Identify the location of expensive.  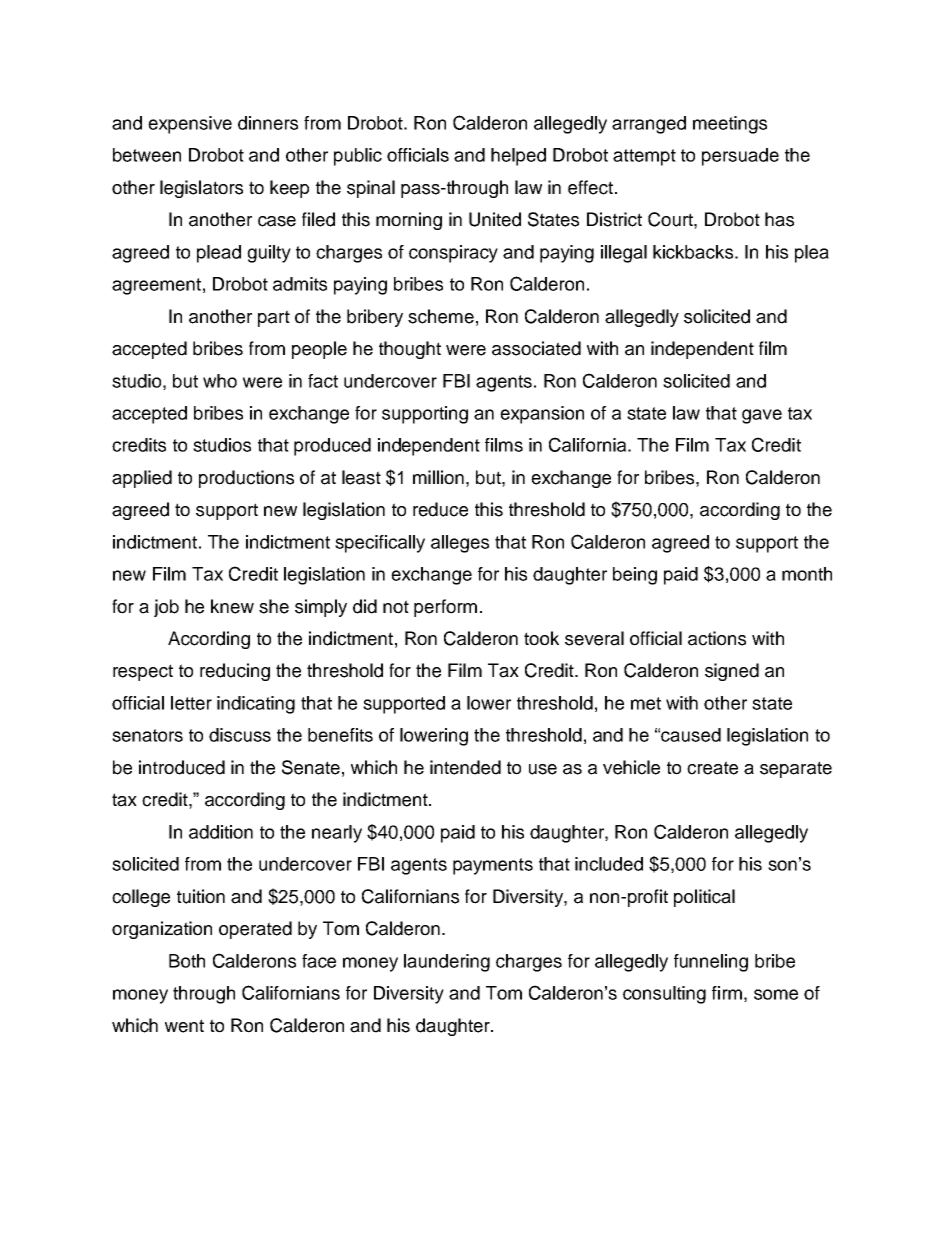
(190, 125).
